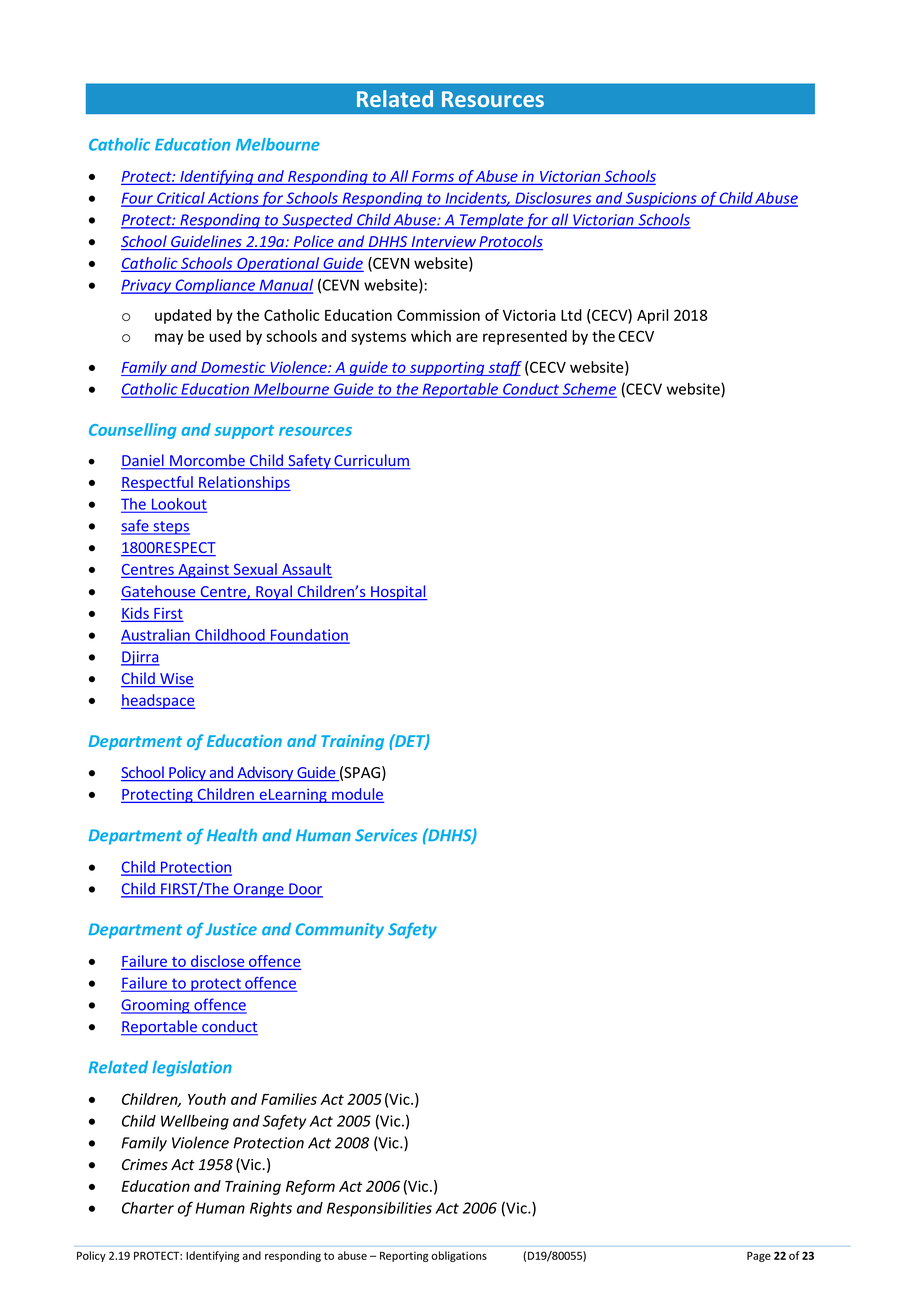 The width and height of the page is (924, 1308). What do you see at coordinates (589, 390) in the page?
I see `Scheme` at bounding box center [589, 390].
